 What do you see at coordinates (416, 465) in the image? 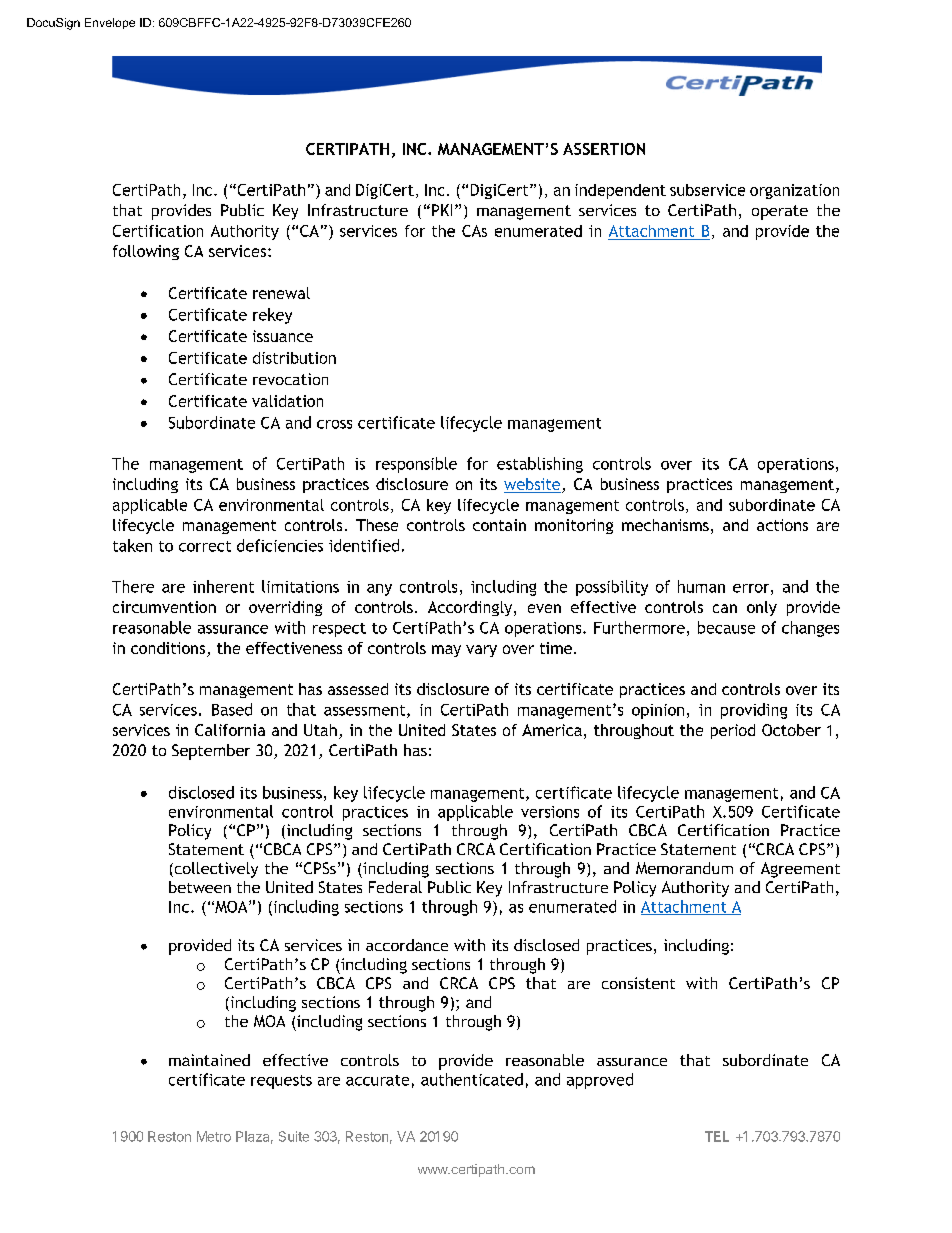
I see `responsible` at bounding box center [416, 465].
